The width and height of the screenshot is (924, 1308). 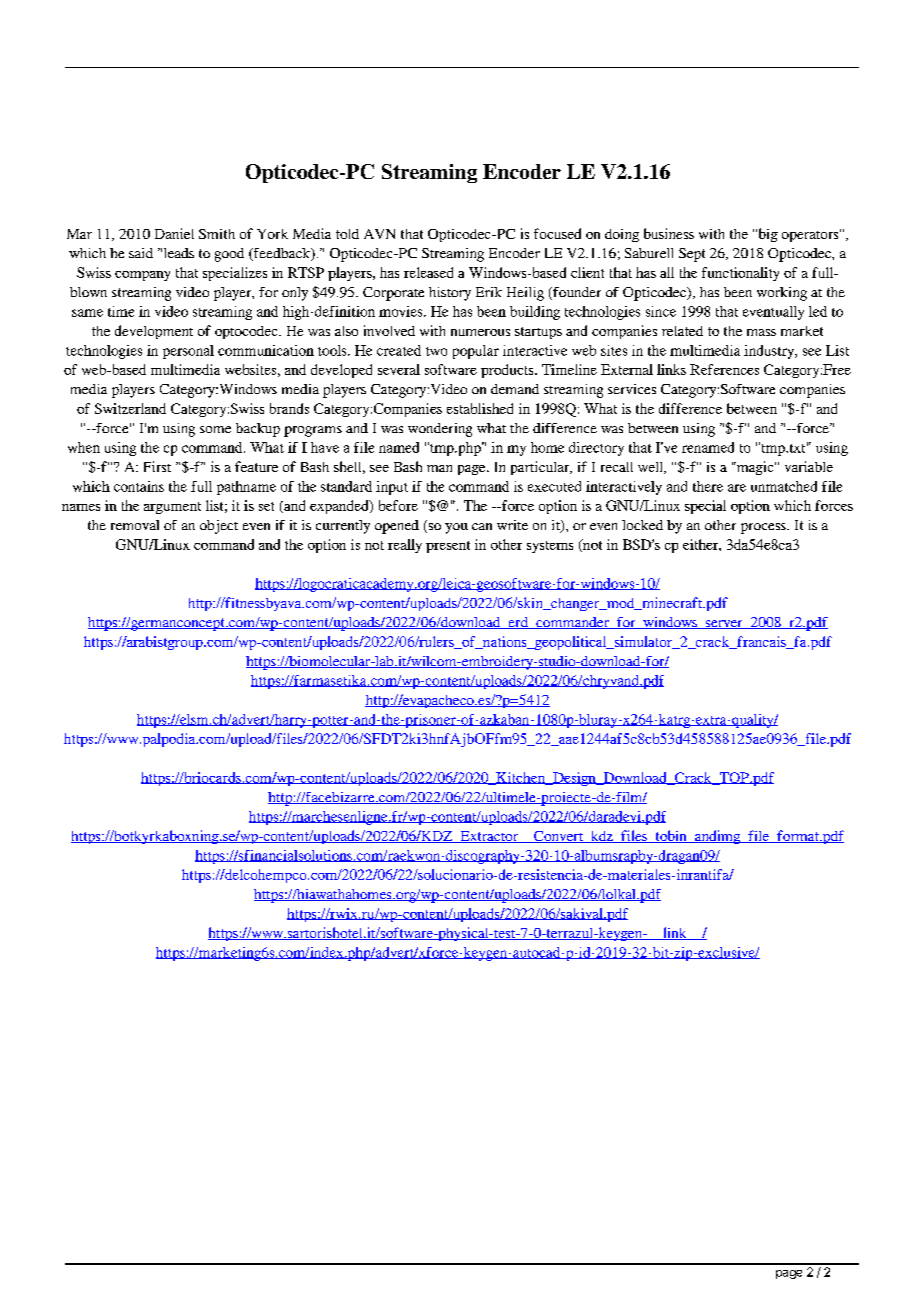 What do you see at coordinates (596, 449) in the screenshot?
I see `directory` at bounding box center [596, 449].
